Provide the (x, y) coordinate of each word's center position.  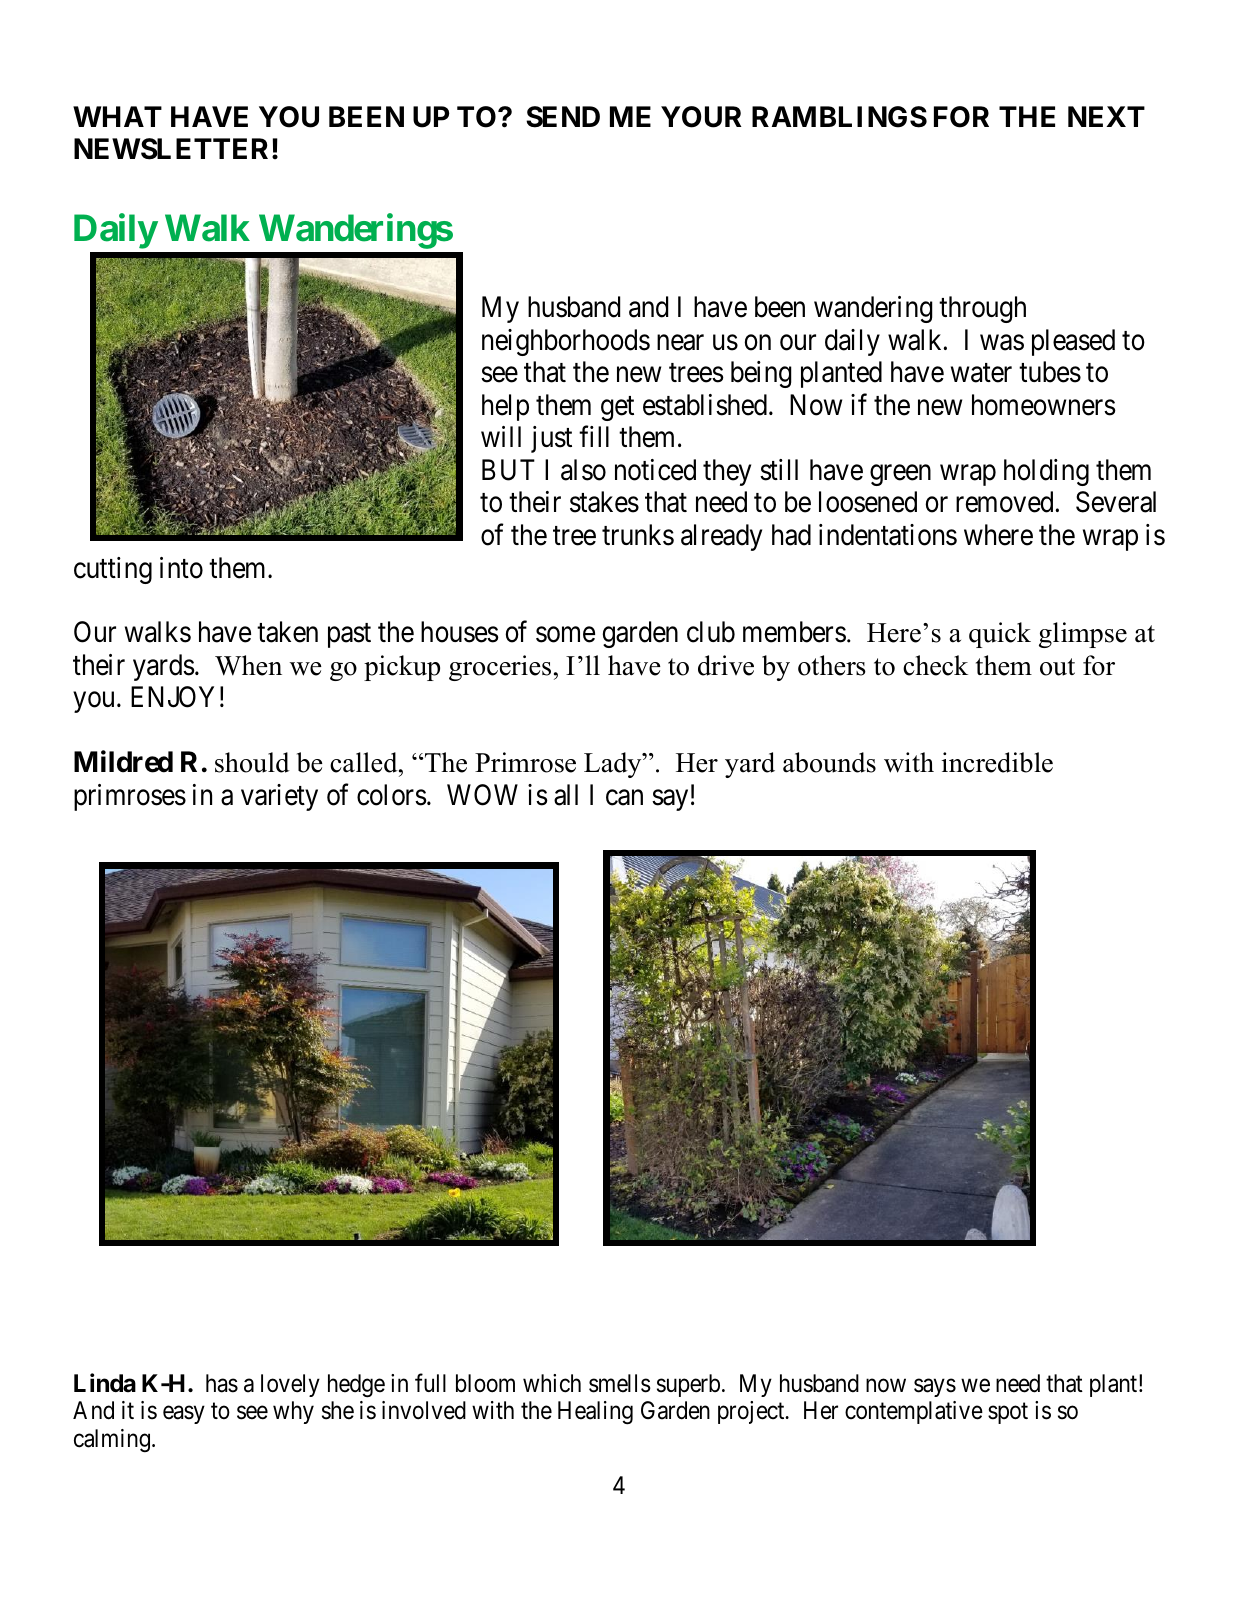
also (583, 470)
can (624, 798)
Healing (595, 1413)
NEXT (1106, 116)
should (252, 762)
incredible (997, 762)
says (935, 1388)
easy (184, 1415)
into (181, 568)
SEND (563, 117)
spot (1008, 1413)
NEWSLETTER (173, 149)
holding (1046, 472)
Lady (614, 765)
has (222, 1383)
